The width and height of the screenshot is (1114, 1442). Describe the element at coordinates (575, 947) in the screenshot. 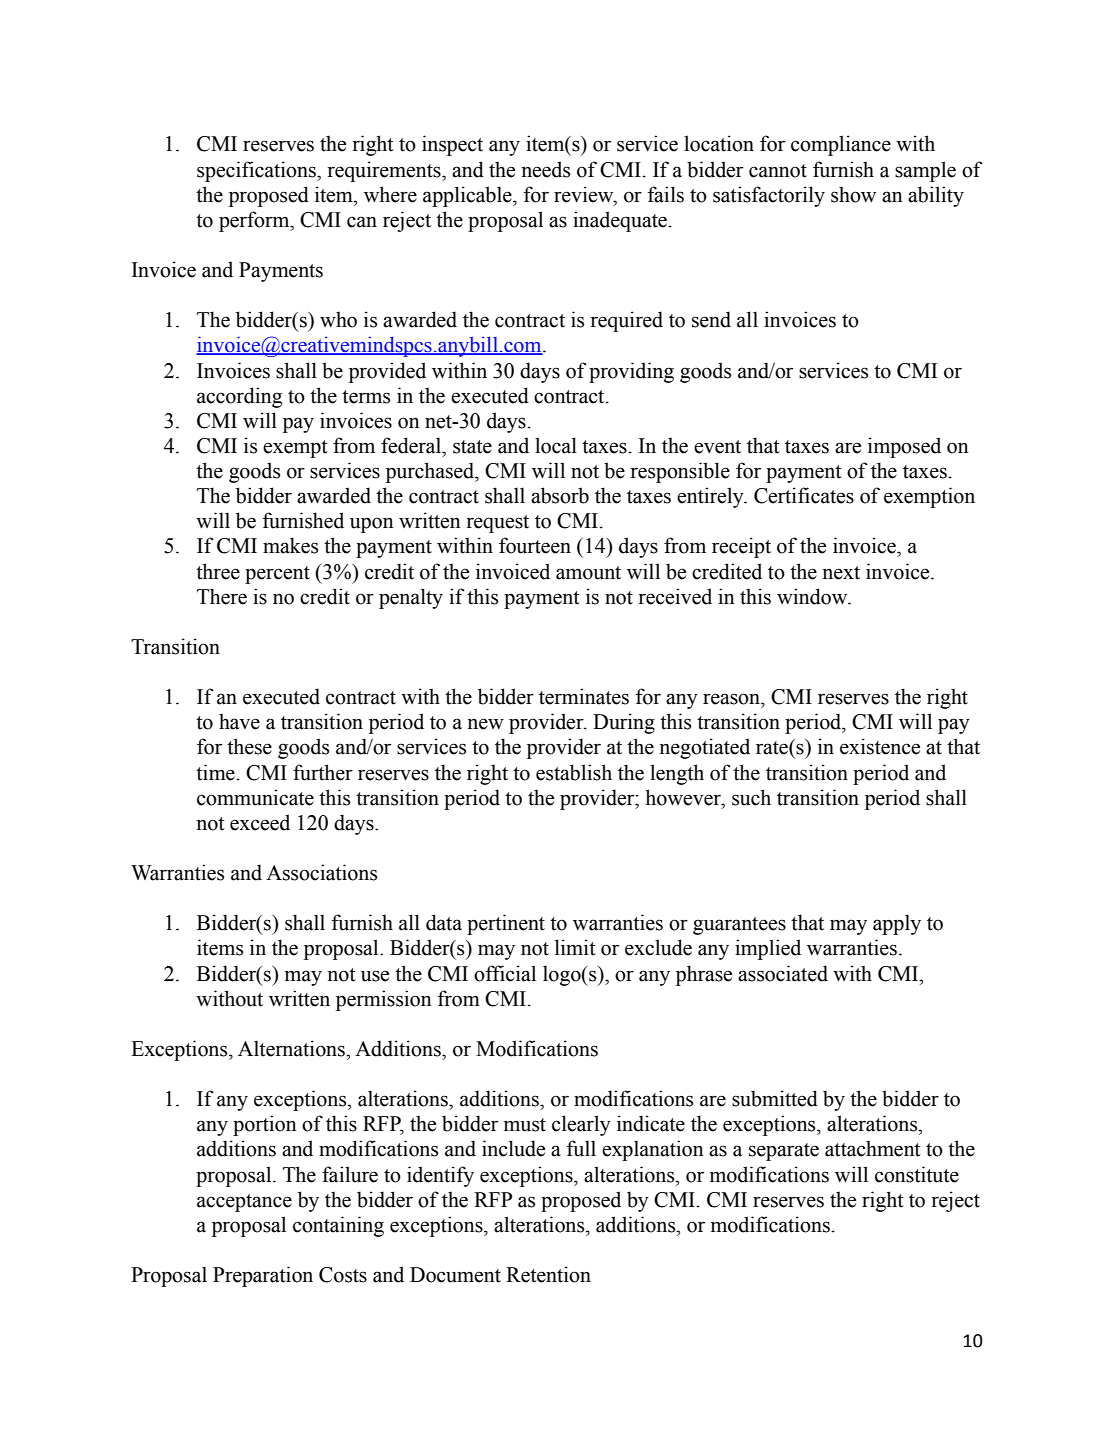

I see `limit` at that location.
